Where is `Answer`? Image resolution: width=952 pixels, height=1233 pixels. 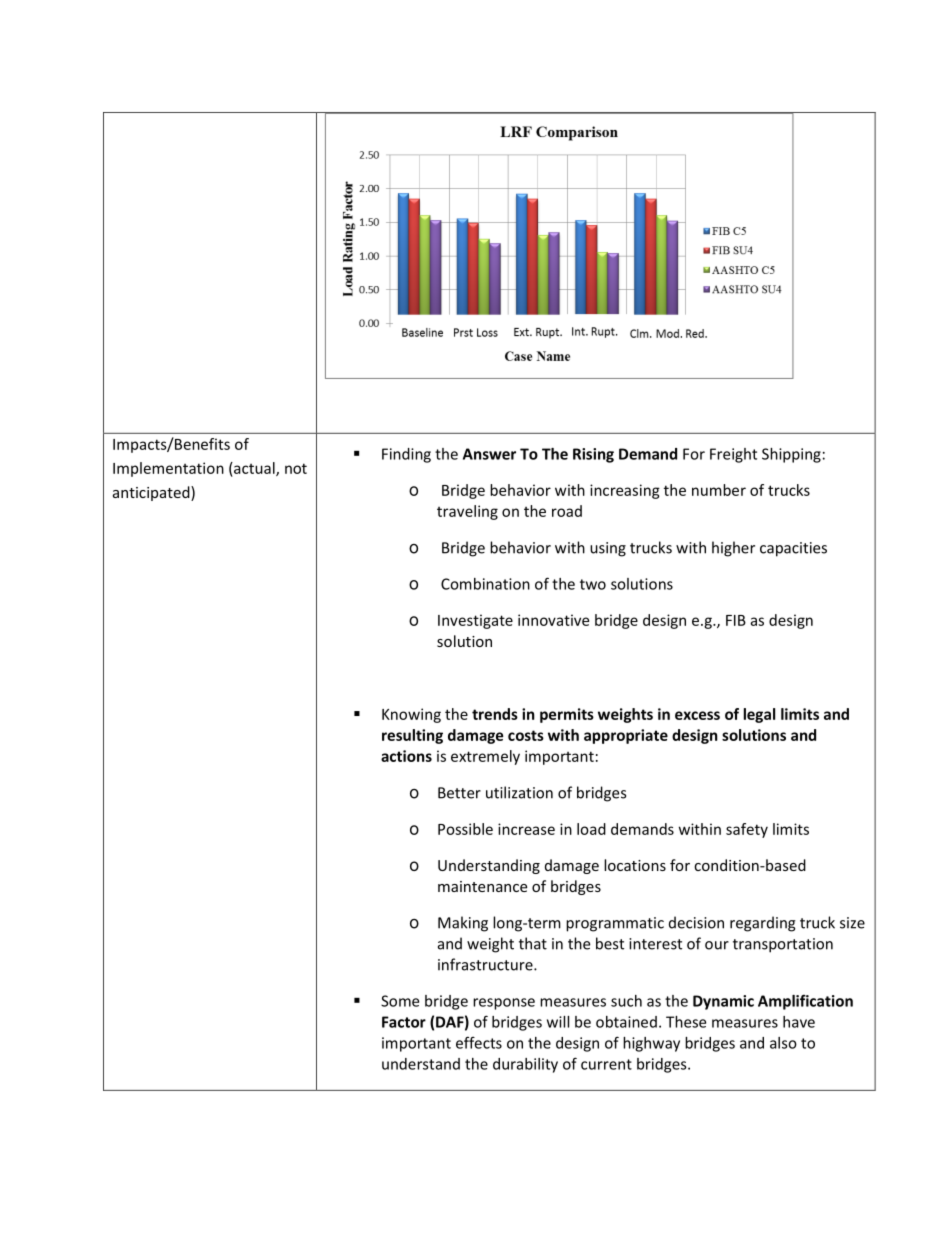
Answer is located at coordinates (489, 454).
